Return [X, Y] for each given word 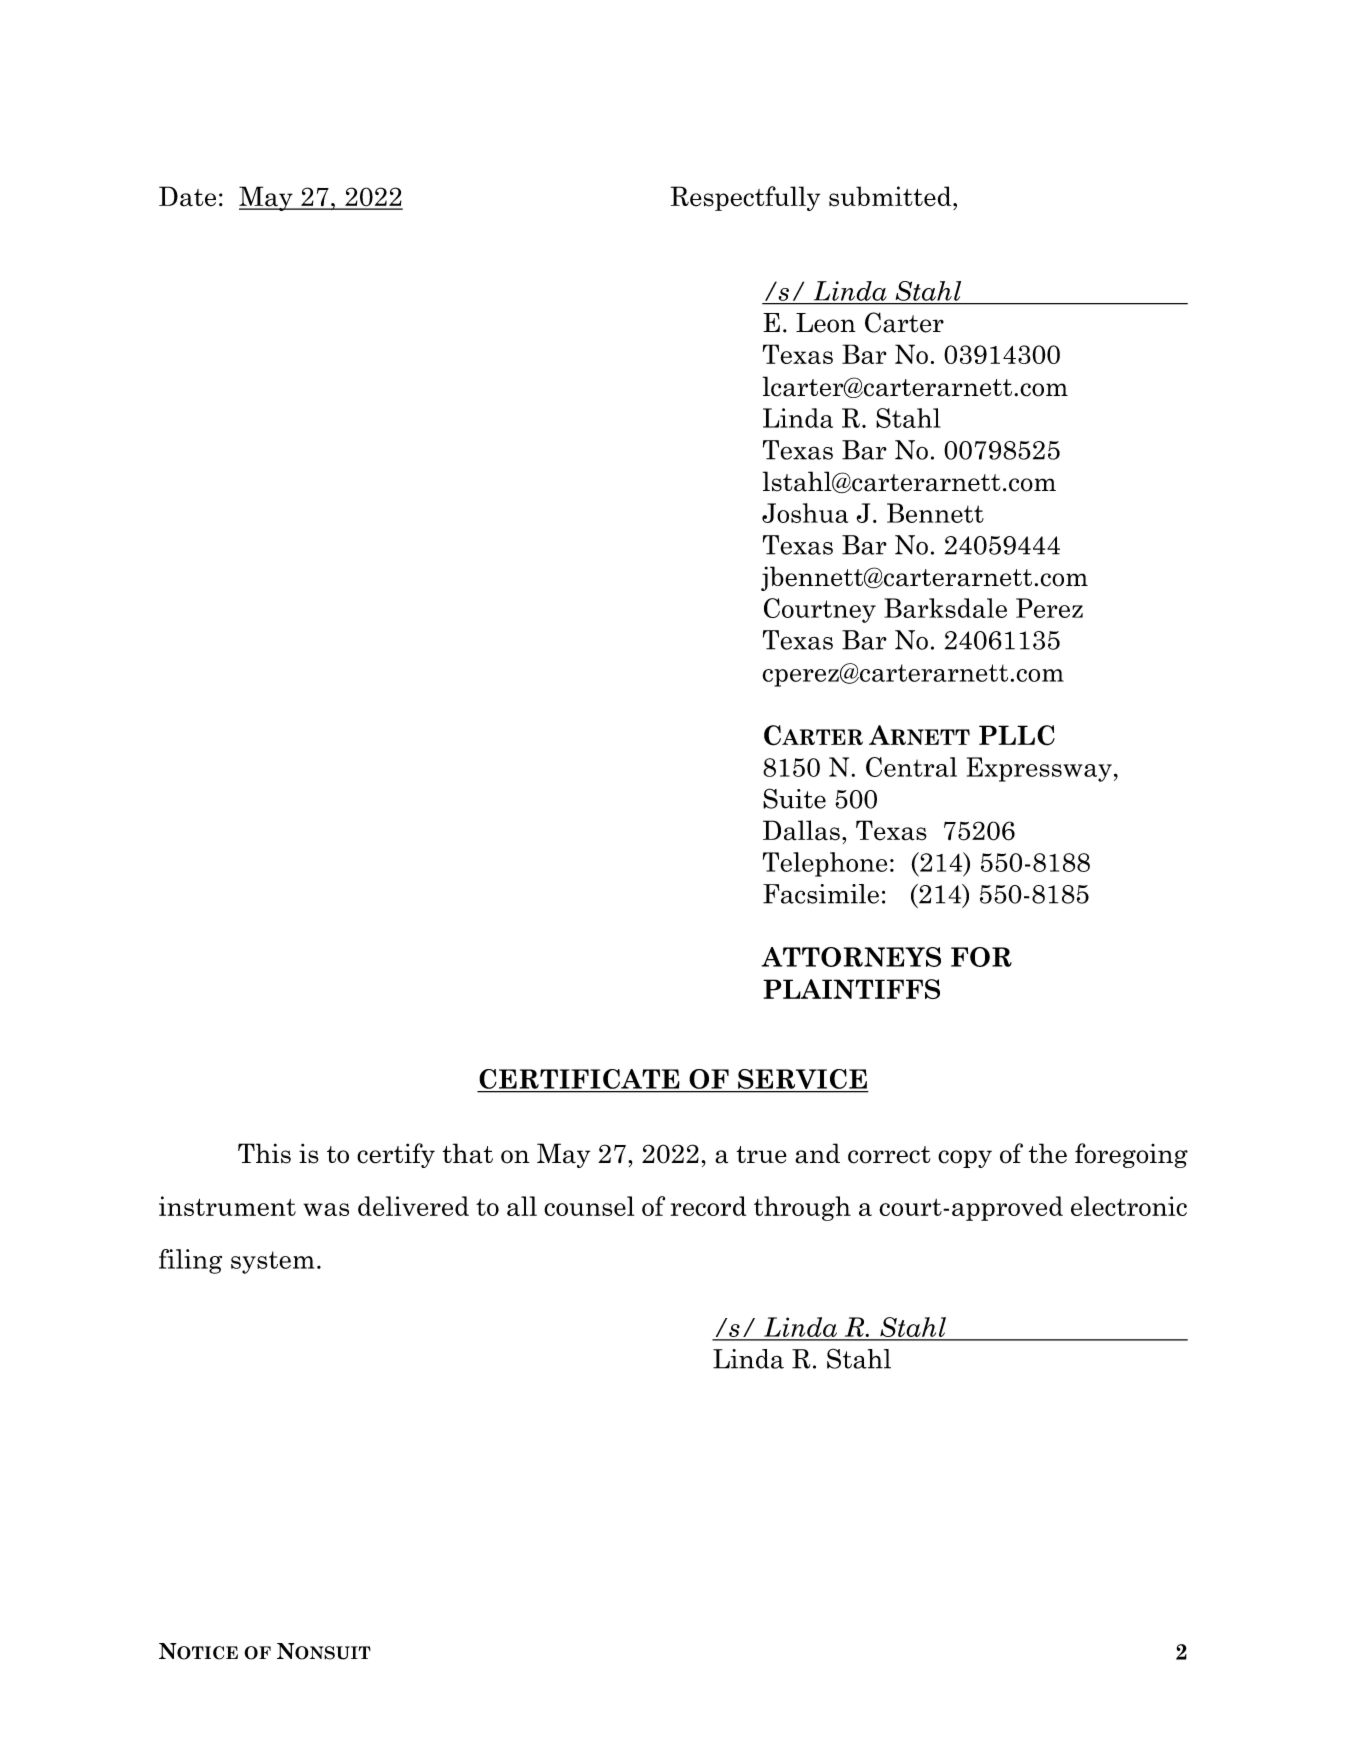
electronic [1129, 1206]
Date [187, 196]
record [708, 1206]
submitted [891, 196]
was [326, 1209]
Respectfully [745, 198]
